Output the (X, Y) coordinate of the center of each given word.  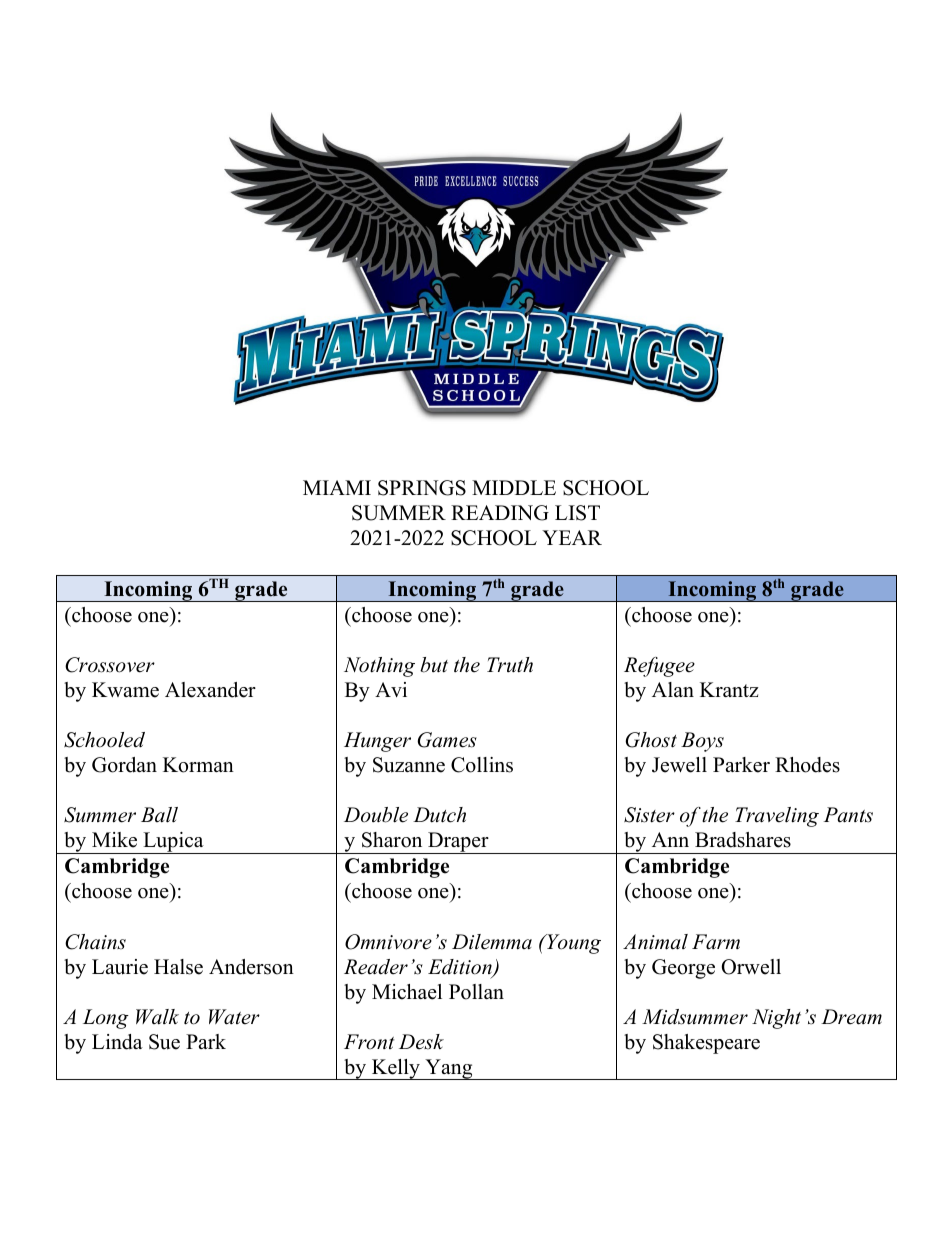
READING (500, 513)
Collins (482, 765)
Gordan (124, 765)
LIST (577, 513)
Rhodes (807, 765)
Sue (164, 1042)
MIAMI (337, 487)
